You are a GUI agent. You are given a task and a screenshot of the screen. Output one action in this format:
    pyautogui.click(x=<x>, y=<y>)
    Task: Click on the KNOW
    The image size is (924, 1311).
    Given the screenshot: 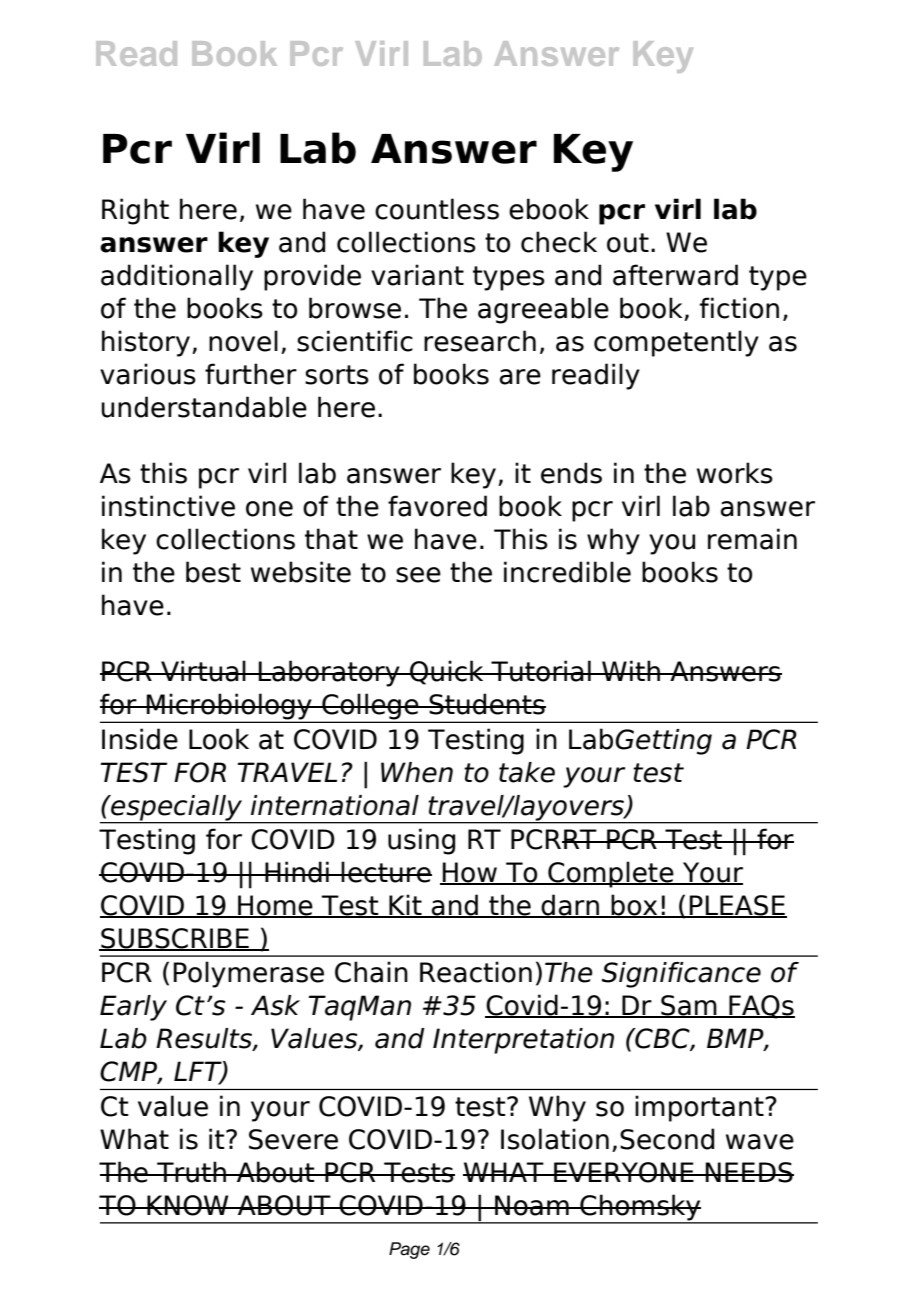 What is the action you would take?
    pyautogui.click(x=188, y=1205)
